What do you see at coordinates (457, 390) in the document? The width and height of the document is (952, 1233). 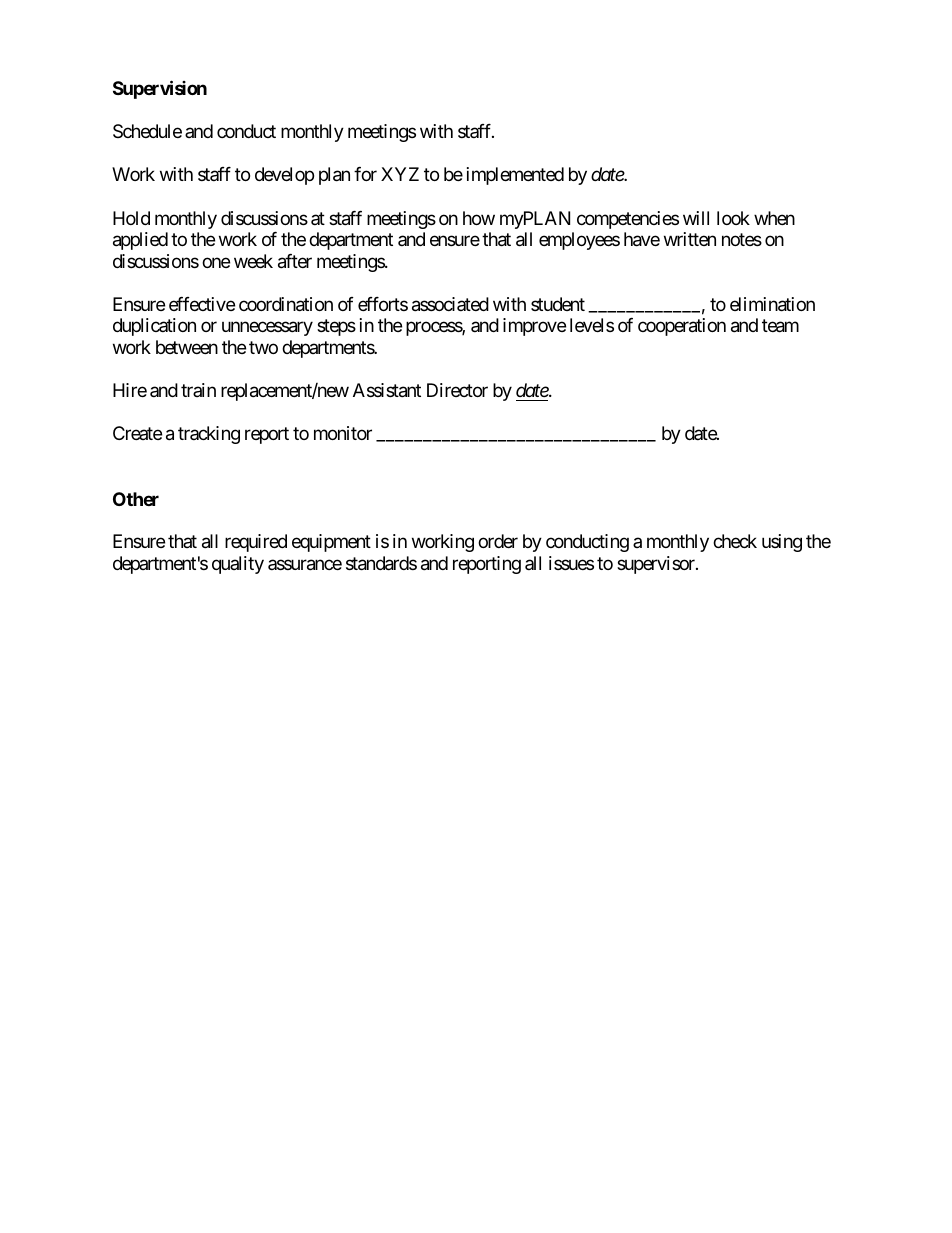 I see `Director` at bounding box center [457, 390].
